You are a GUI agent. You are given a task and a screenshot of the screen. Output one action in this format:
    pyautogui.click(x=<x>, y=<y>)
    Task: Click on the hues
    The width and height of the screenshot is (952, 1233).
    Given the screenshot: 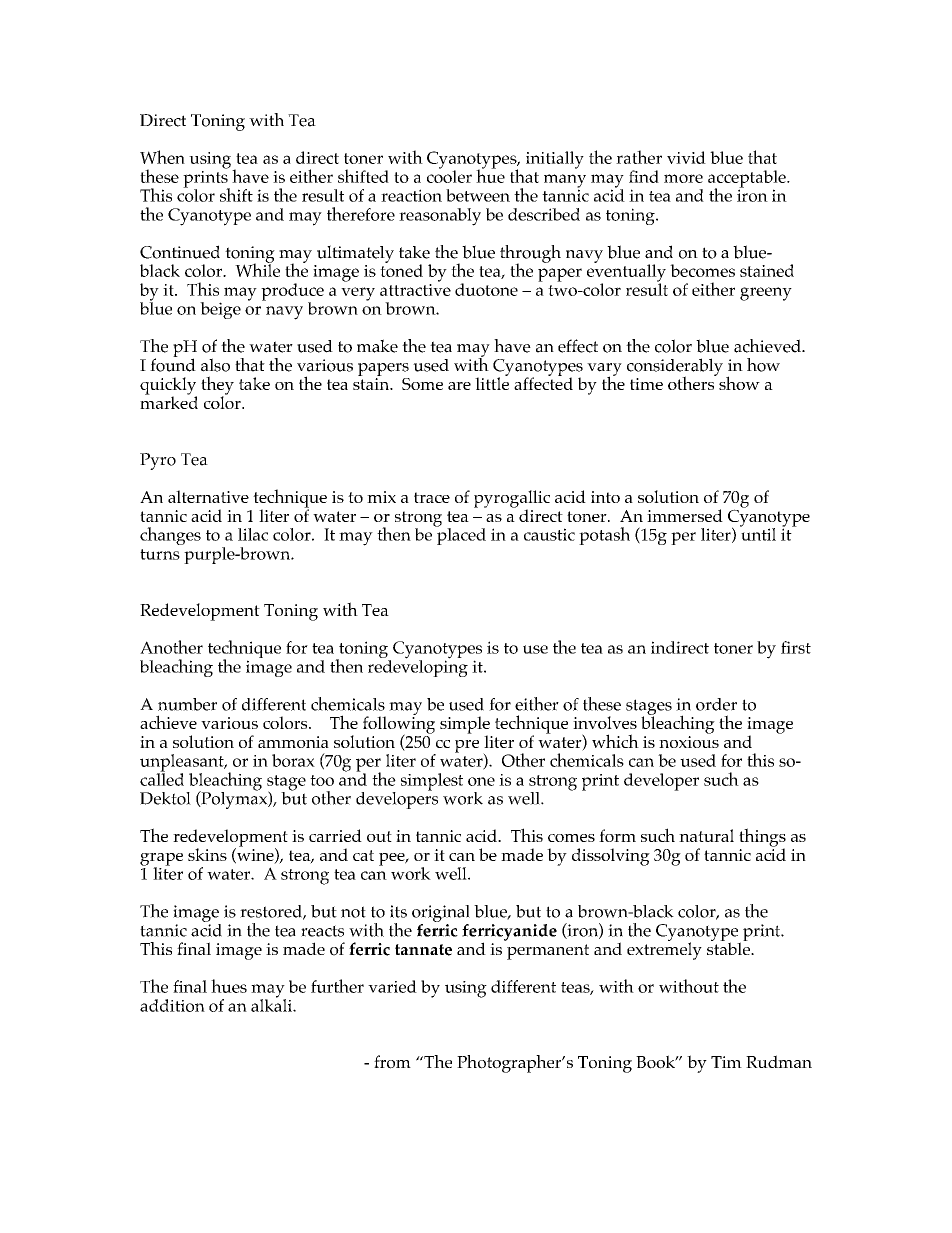 What is the action you would take?
    pyautogui.click(x=229, y=986)
